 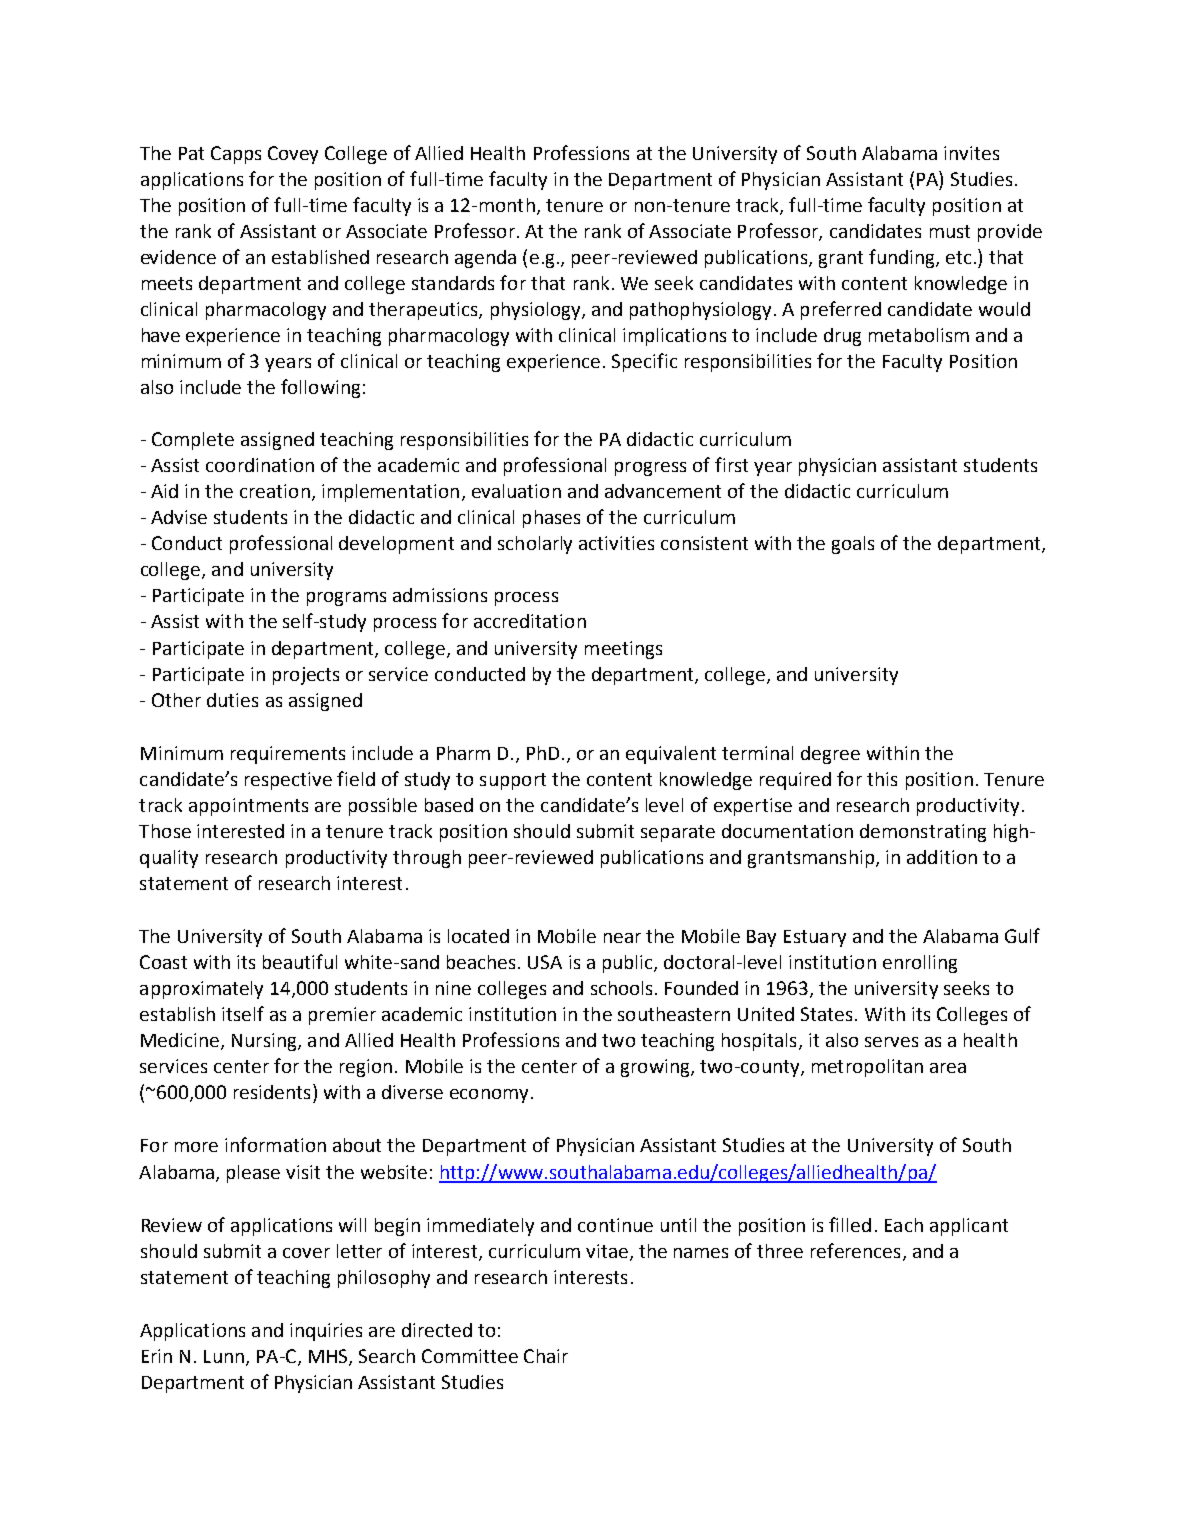 I want to click on requirements, so click(x=288, y=755).
